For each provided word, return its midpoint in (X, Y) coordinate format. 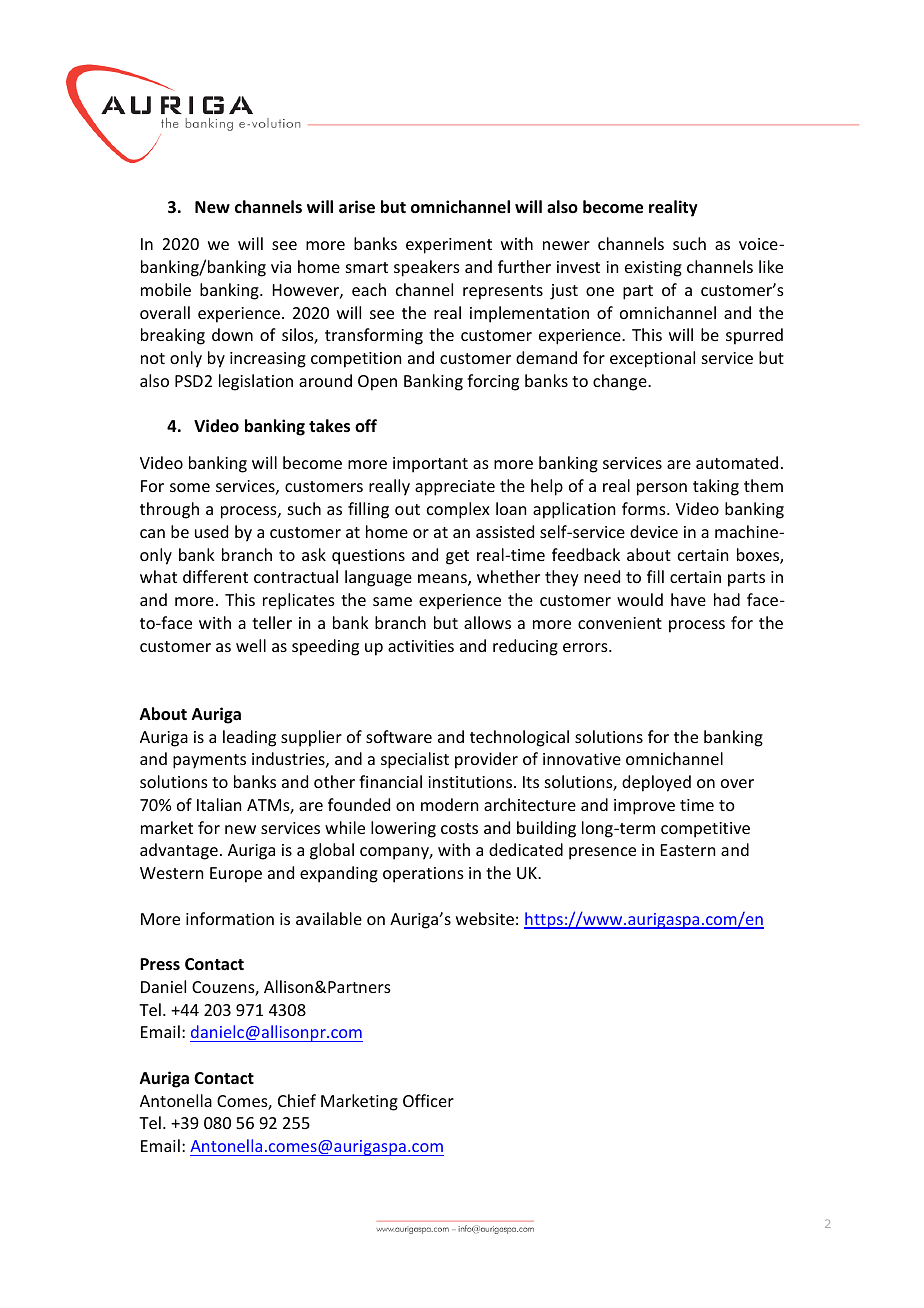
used (211, 531)
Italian (219, 804)
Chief (297, 1100)
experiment (449, 246)
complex (458, 510)
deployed (656, 783)
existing (653, 269)
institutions (471, 782)
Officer (428, 1100)
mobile (166, 289)
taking (716, 487)
